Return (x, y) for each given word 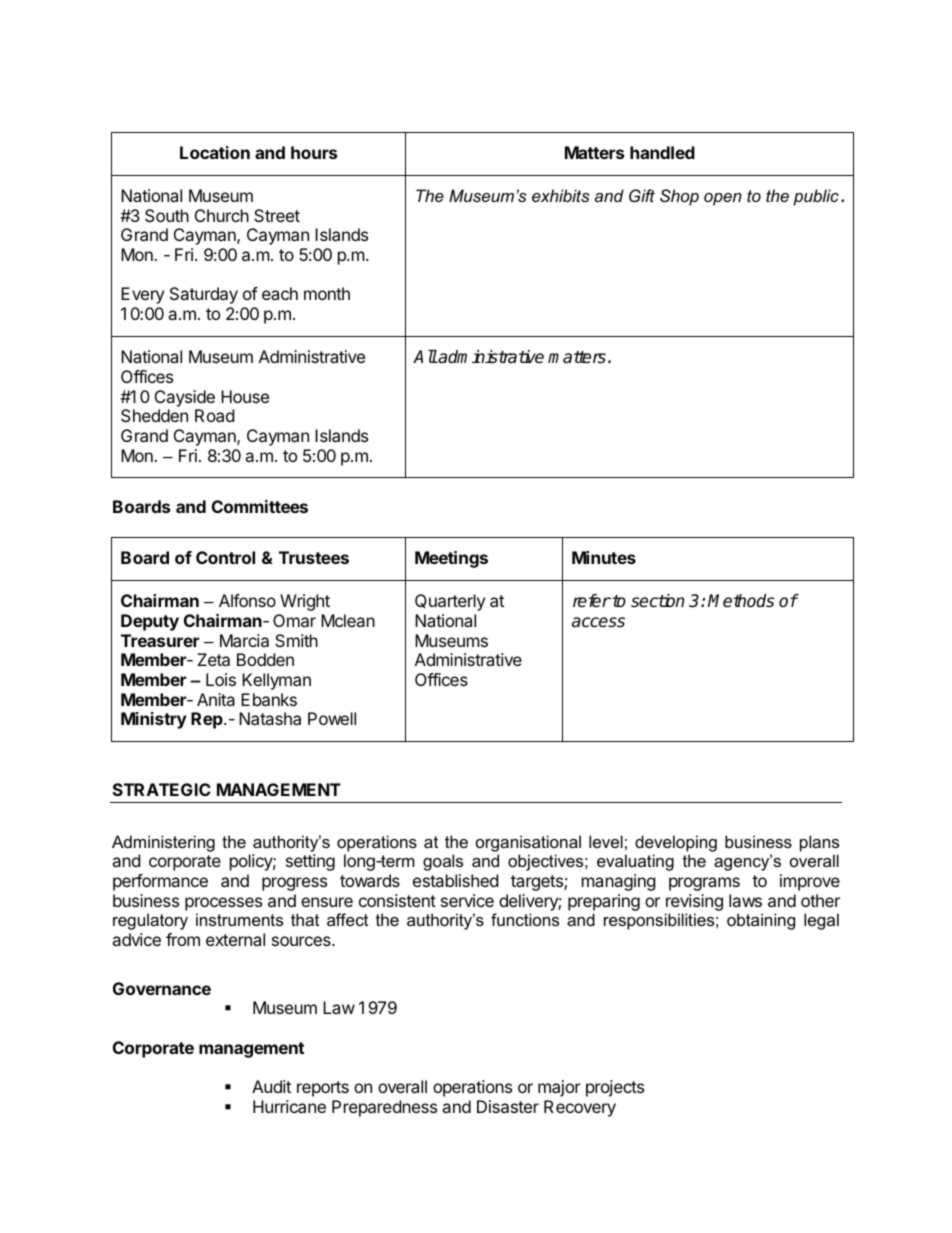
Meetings (451, 559)
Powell (332, 718)
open (723, 199)
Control (225, 557)
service (467, 900)
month (327, 293)
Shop (679, 197)
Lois (221, 679)
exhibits (561, 195)
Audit (271, 1086)
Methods (741, 601)
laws (745, 900)
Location (215, 152)
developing (676, 843)
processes (223, 904)
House (245, 396)
